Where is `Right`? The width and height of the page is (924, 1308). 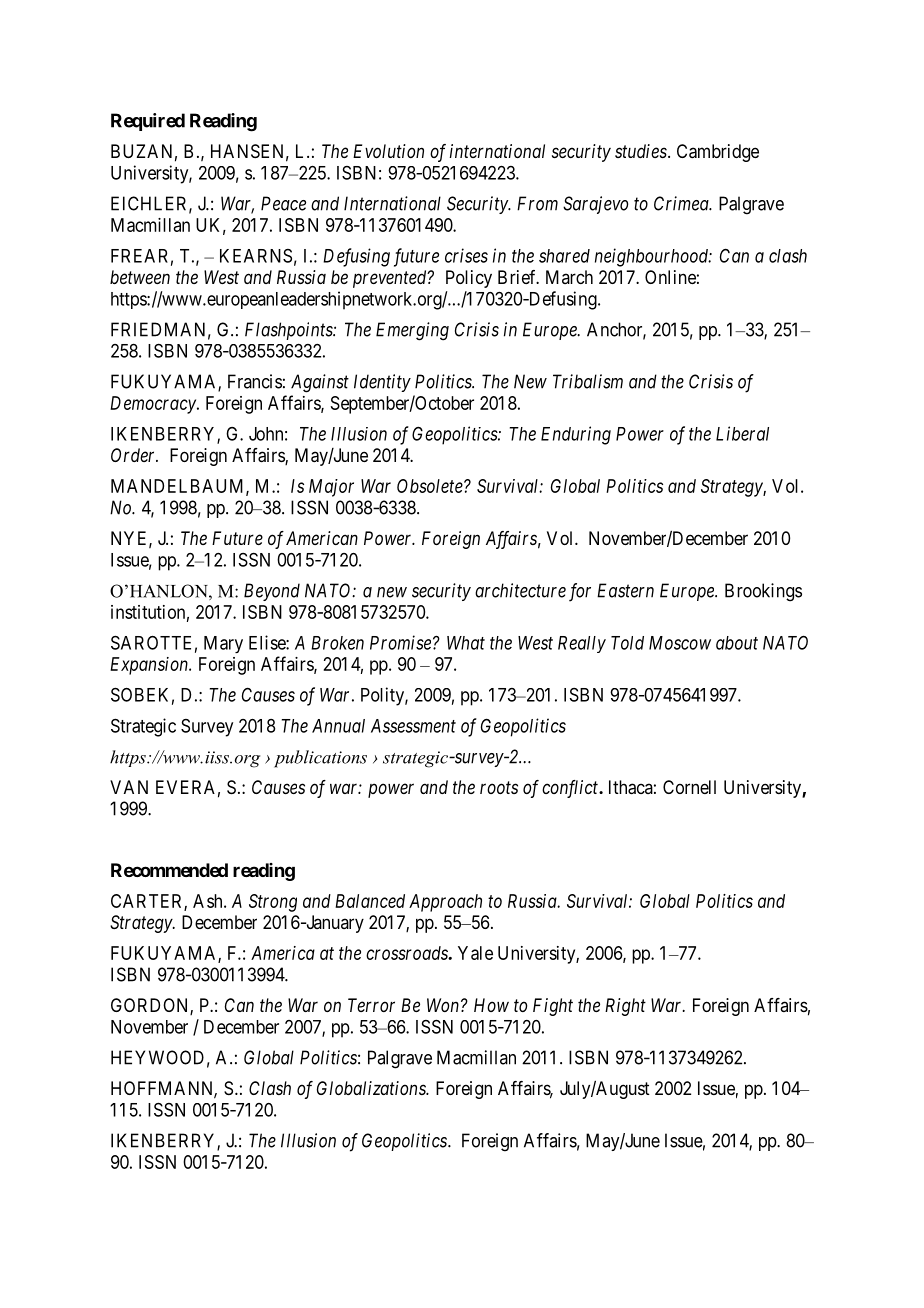
Right is located at coordinates (625, 1007).
